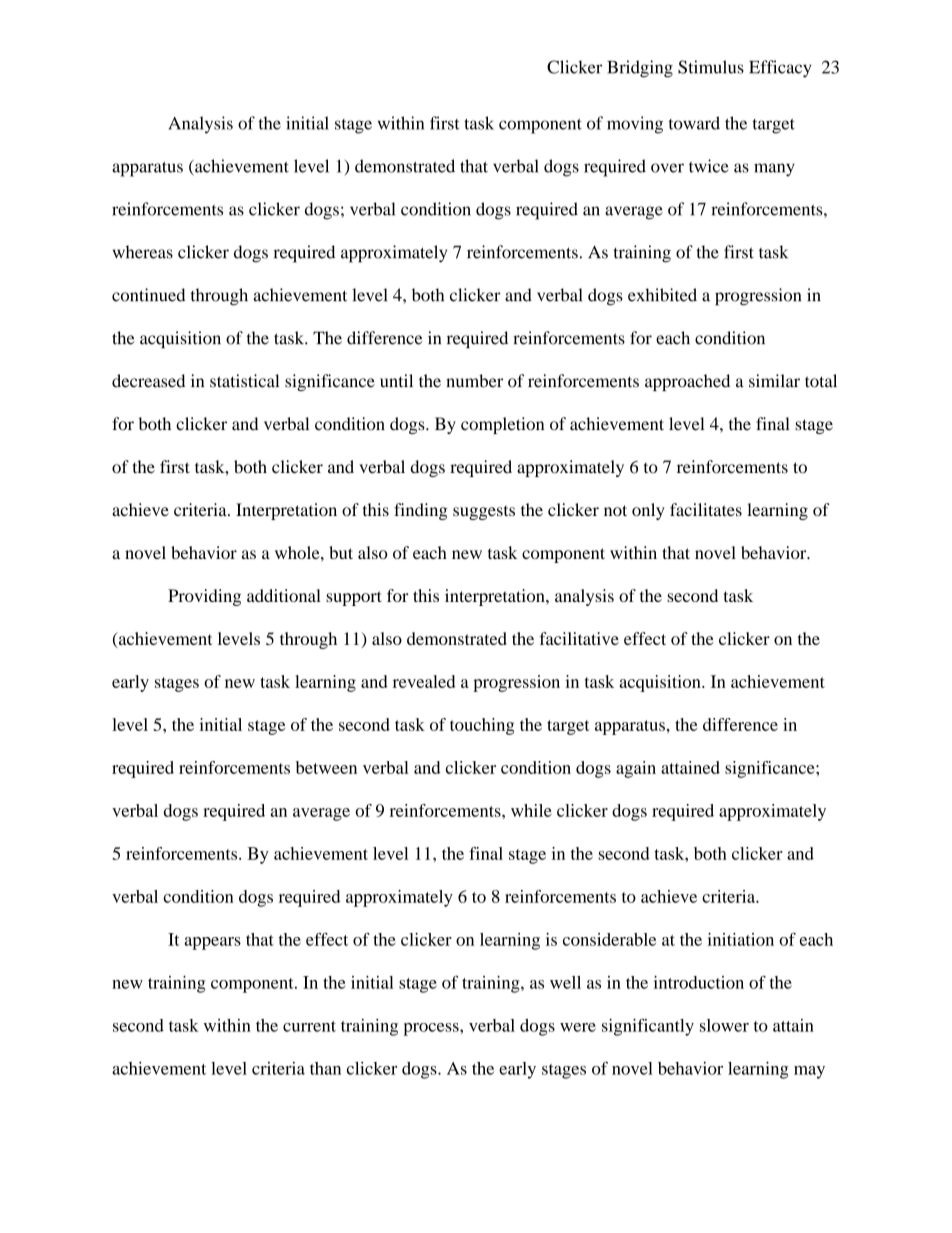  What do you see at coordinates (635, 125) in the screenshot?
I see `moving` at bounding box center [635, 125].
